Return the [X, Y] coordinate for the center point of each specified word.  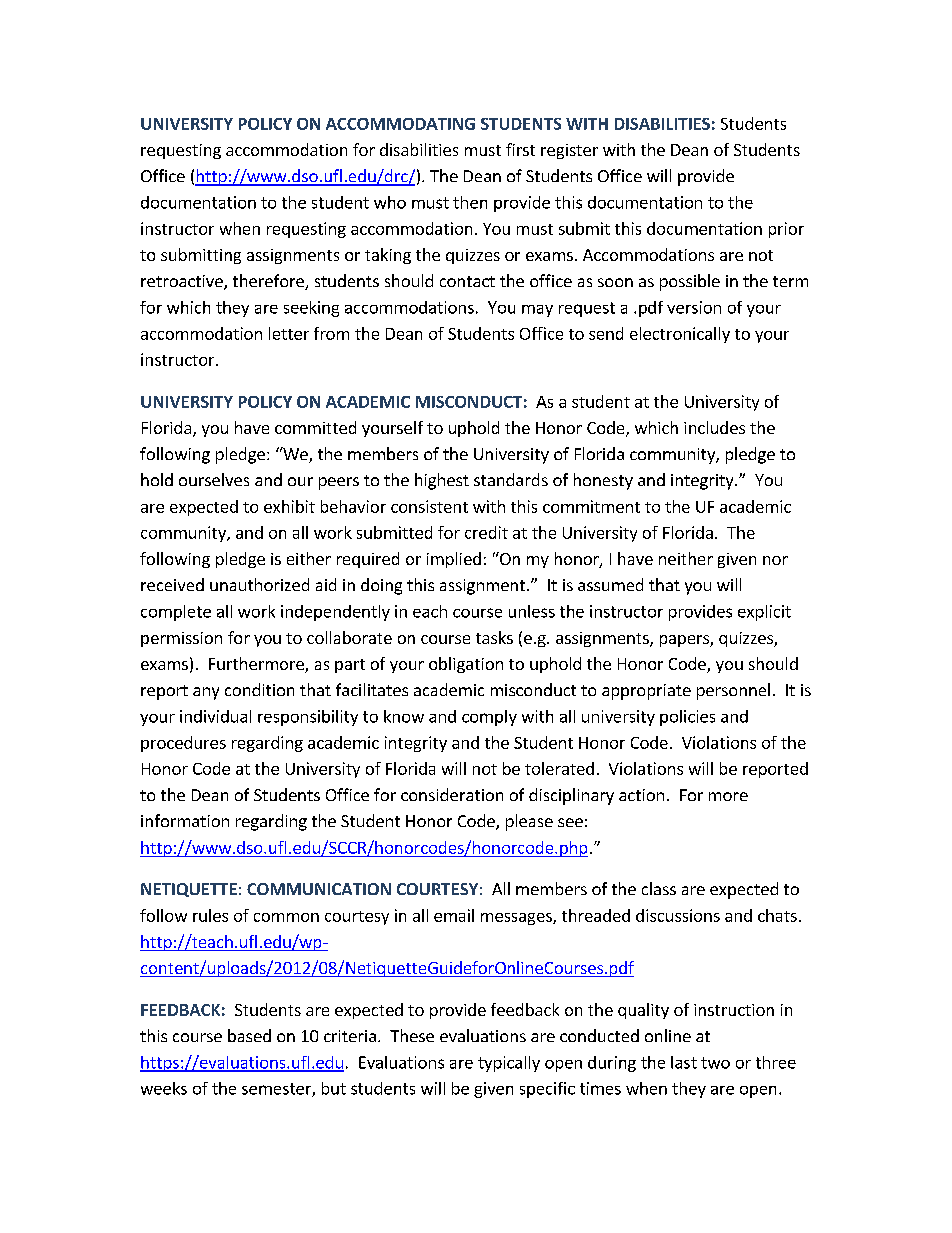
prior [786, 230]
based [249, 1035]
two [715, 1063]
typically [509, 1064]
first [520, 149]
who [390, 202]
